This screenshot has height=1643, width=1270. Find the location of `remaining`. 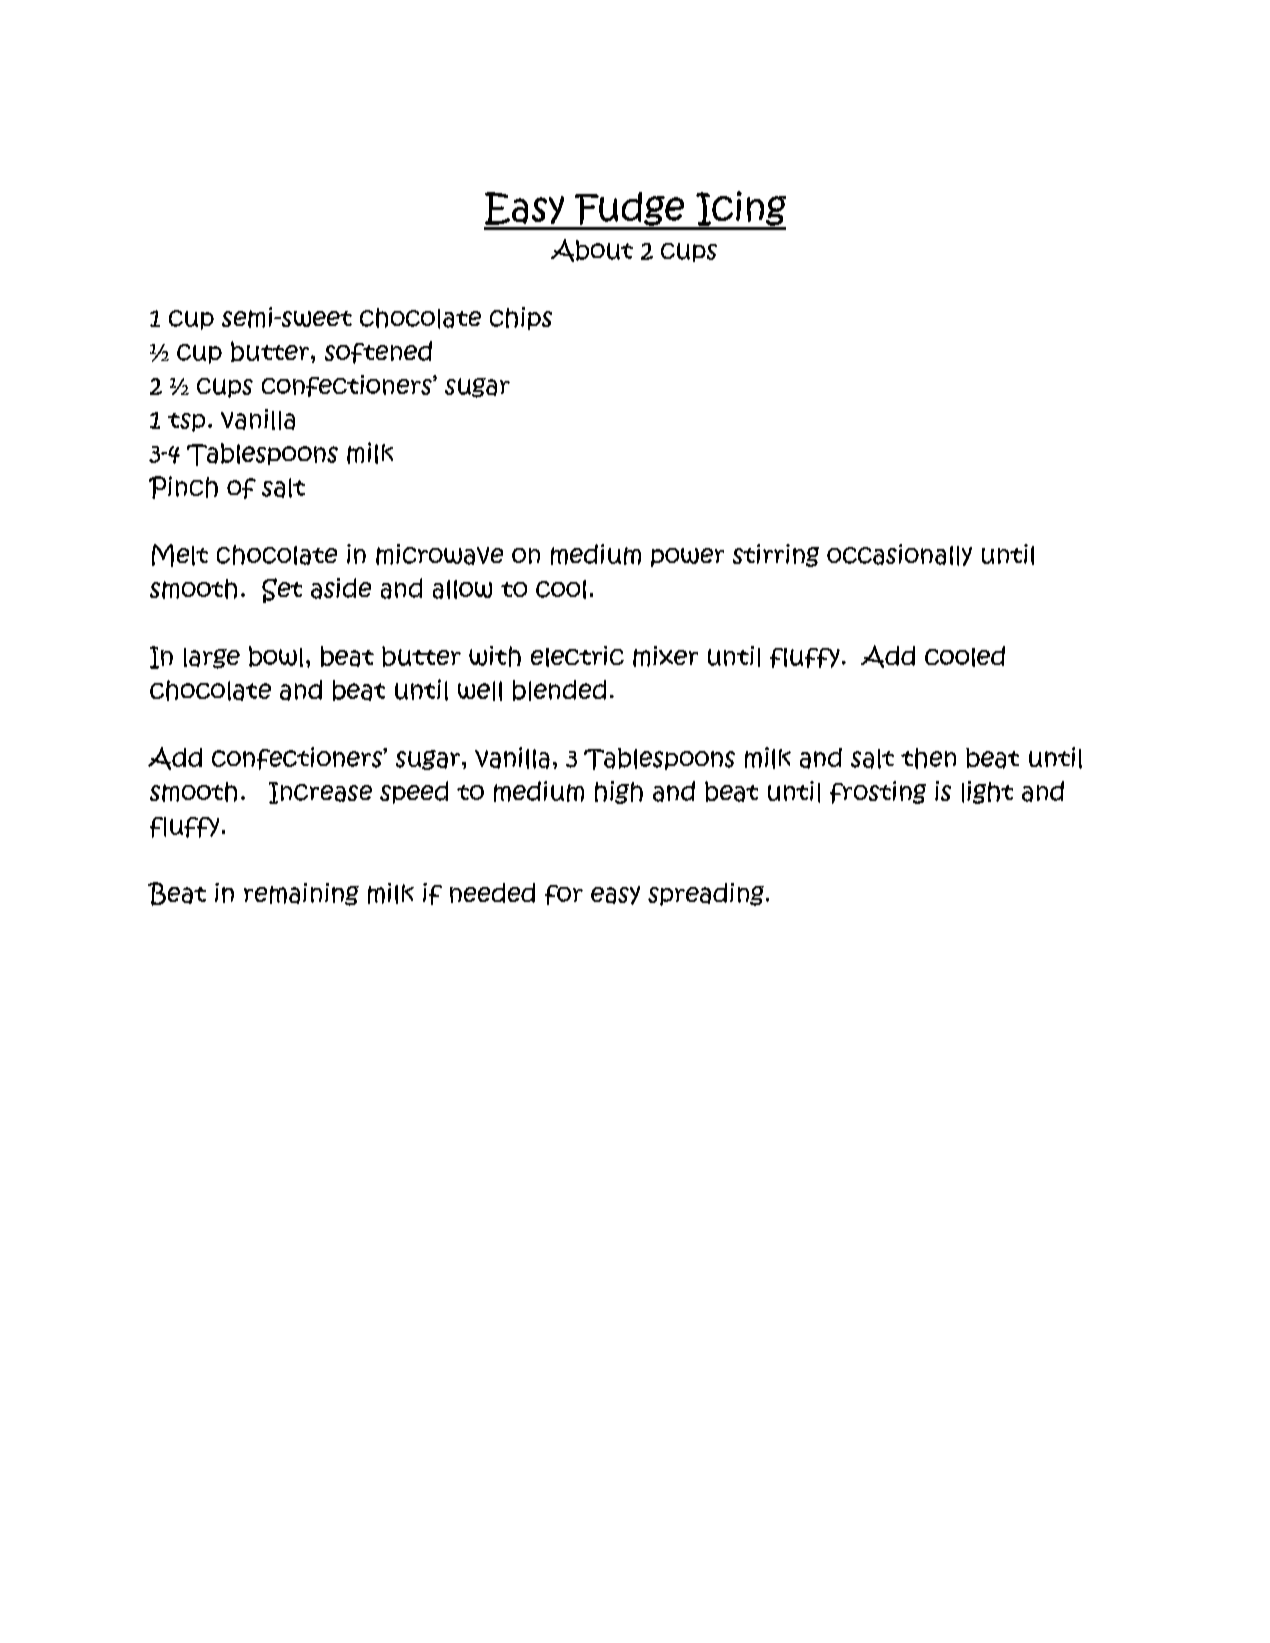

remaining is located at coordinates (301, 894).
